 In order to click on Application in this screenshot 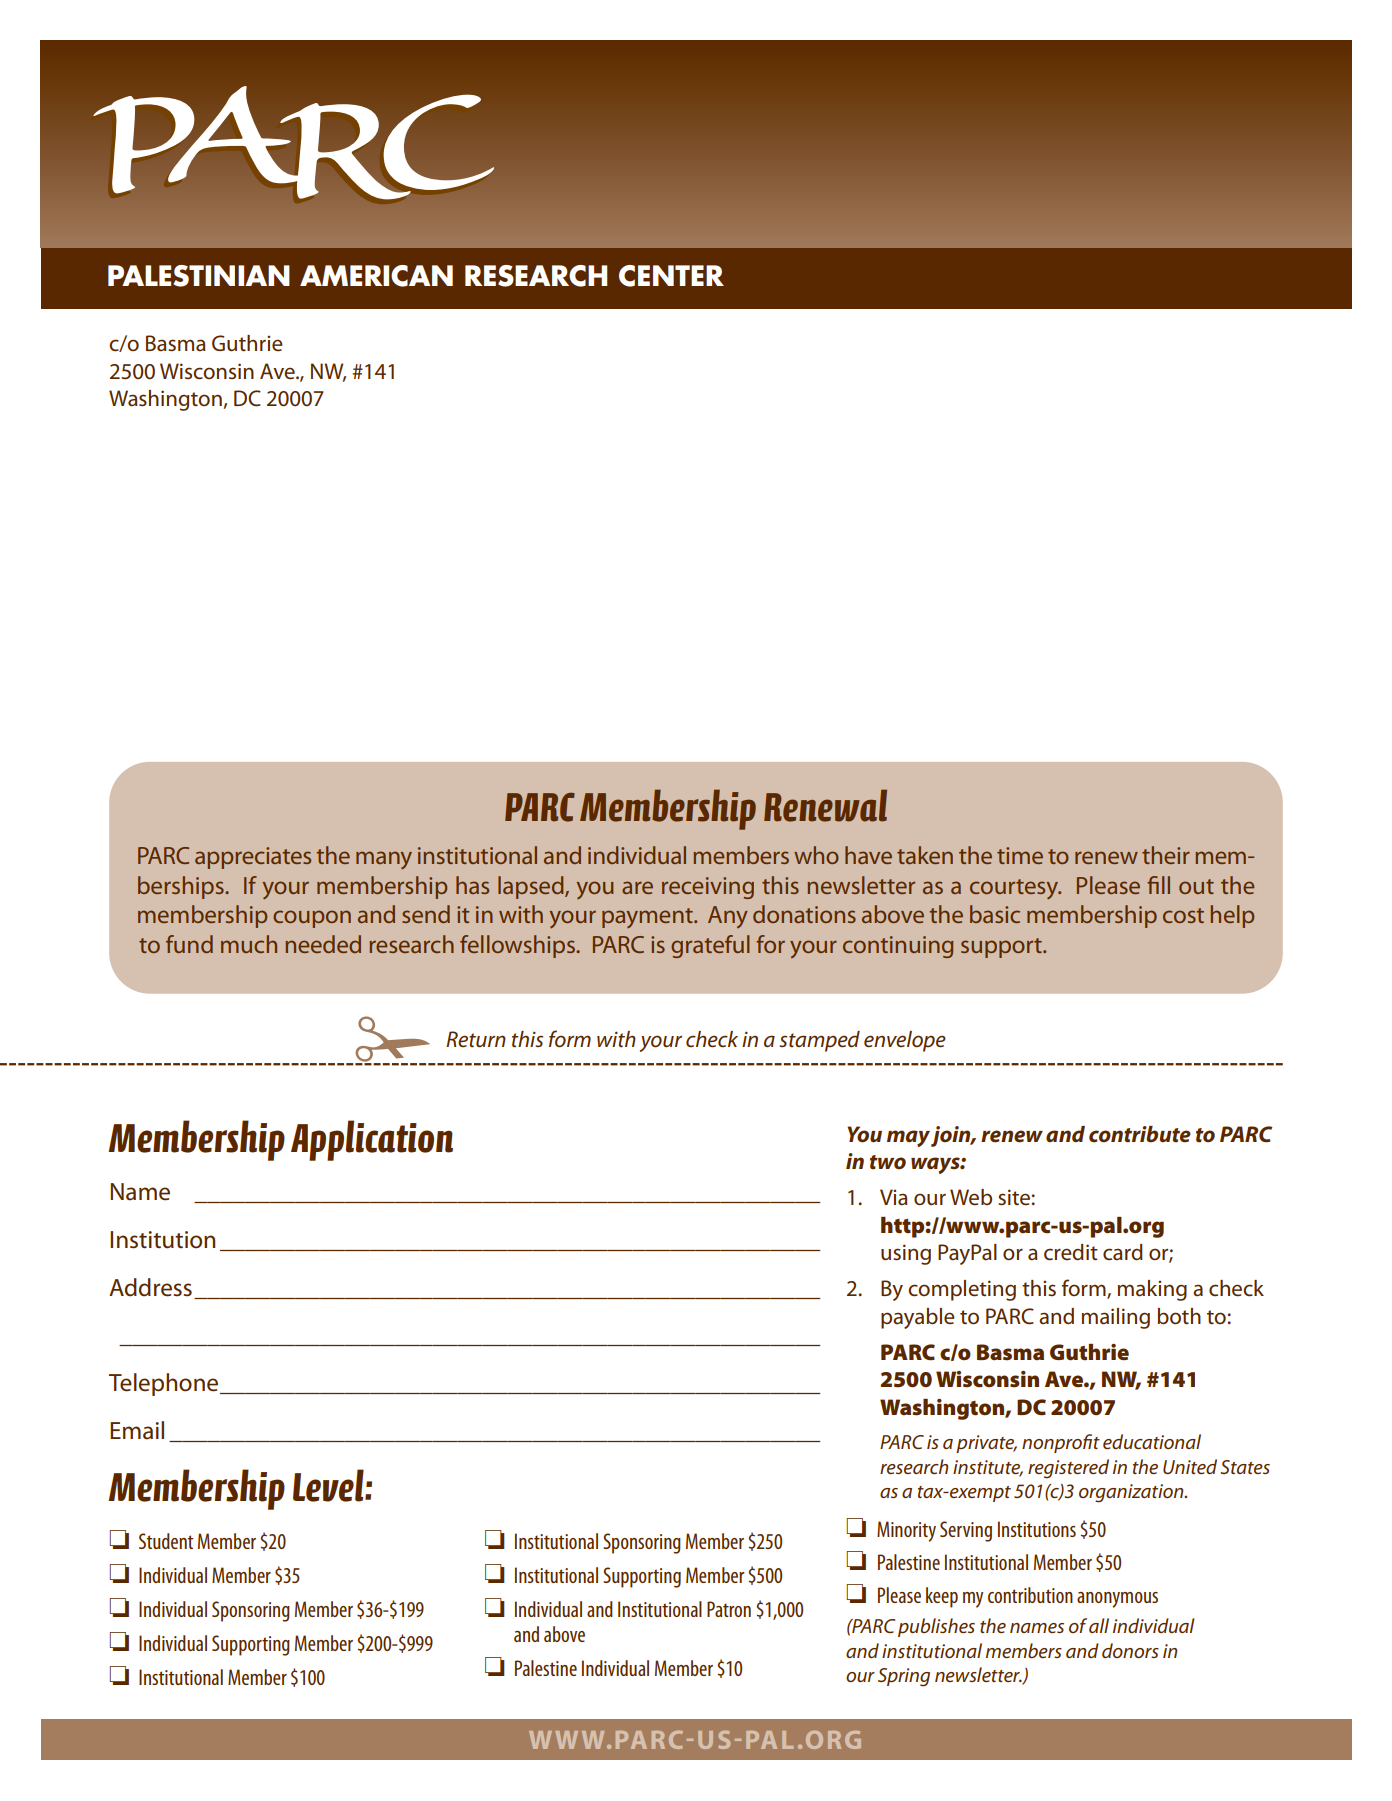, I will do `click(372, 1140)`.
